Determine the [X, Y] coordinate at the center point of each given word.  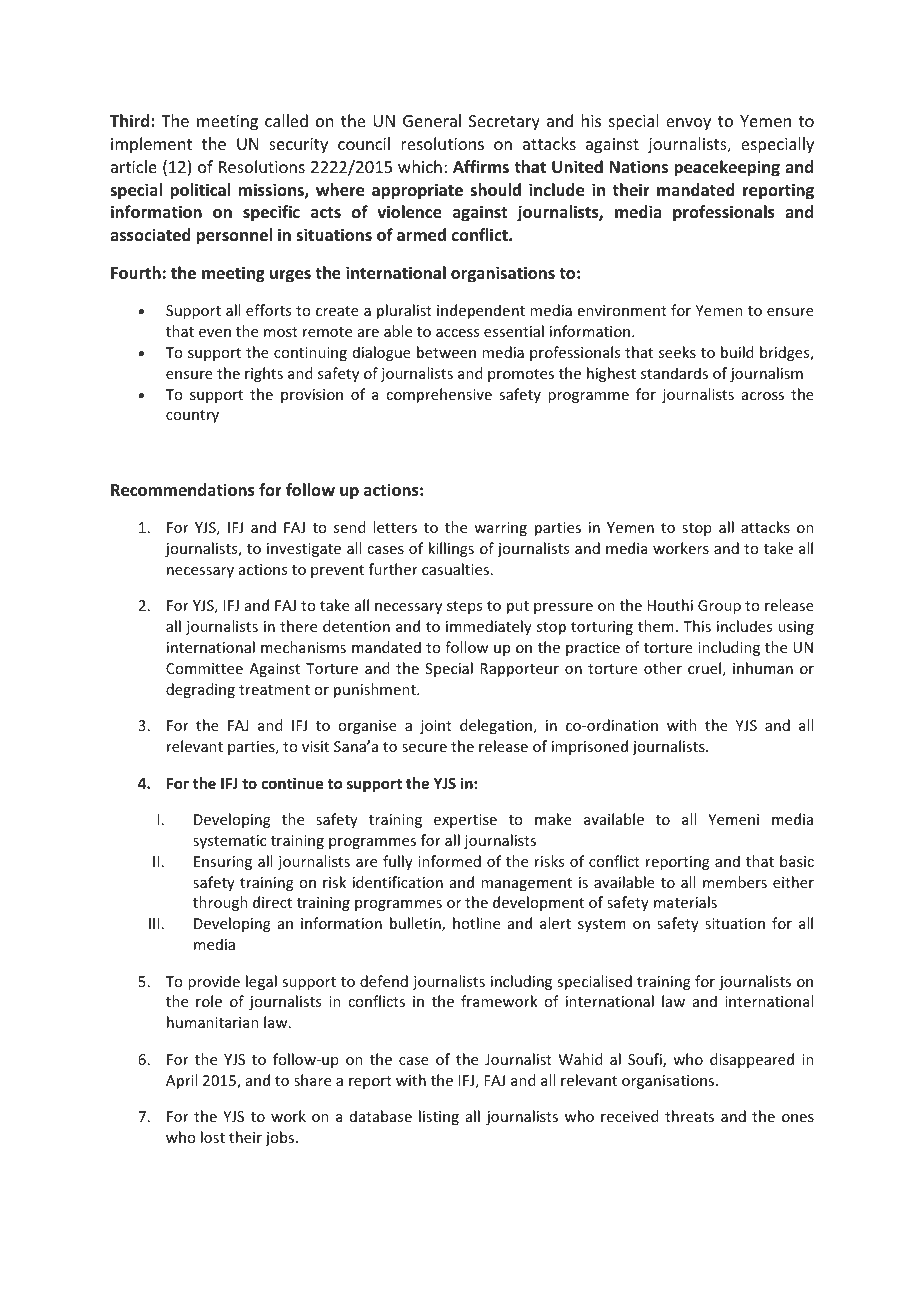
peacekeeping [727, 168]
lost [213, 1137]
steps [464, 607]
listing [439, 1117]
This [697, 626]
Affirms [481, 166]
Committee [204, 668]
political [200, 191]
